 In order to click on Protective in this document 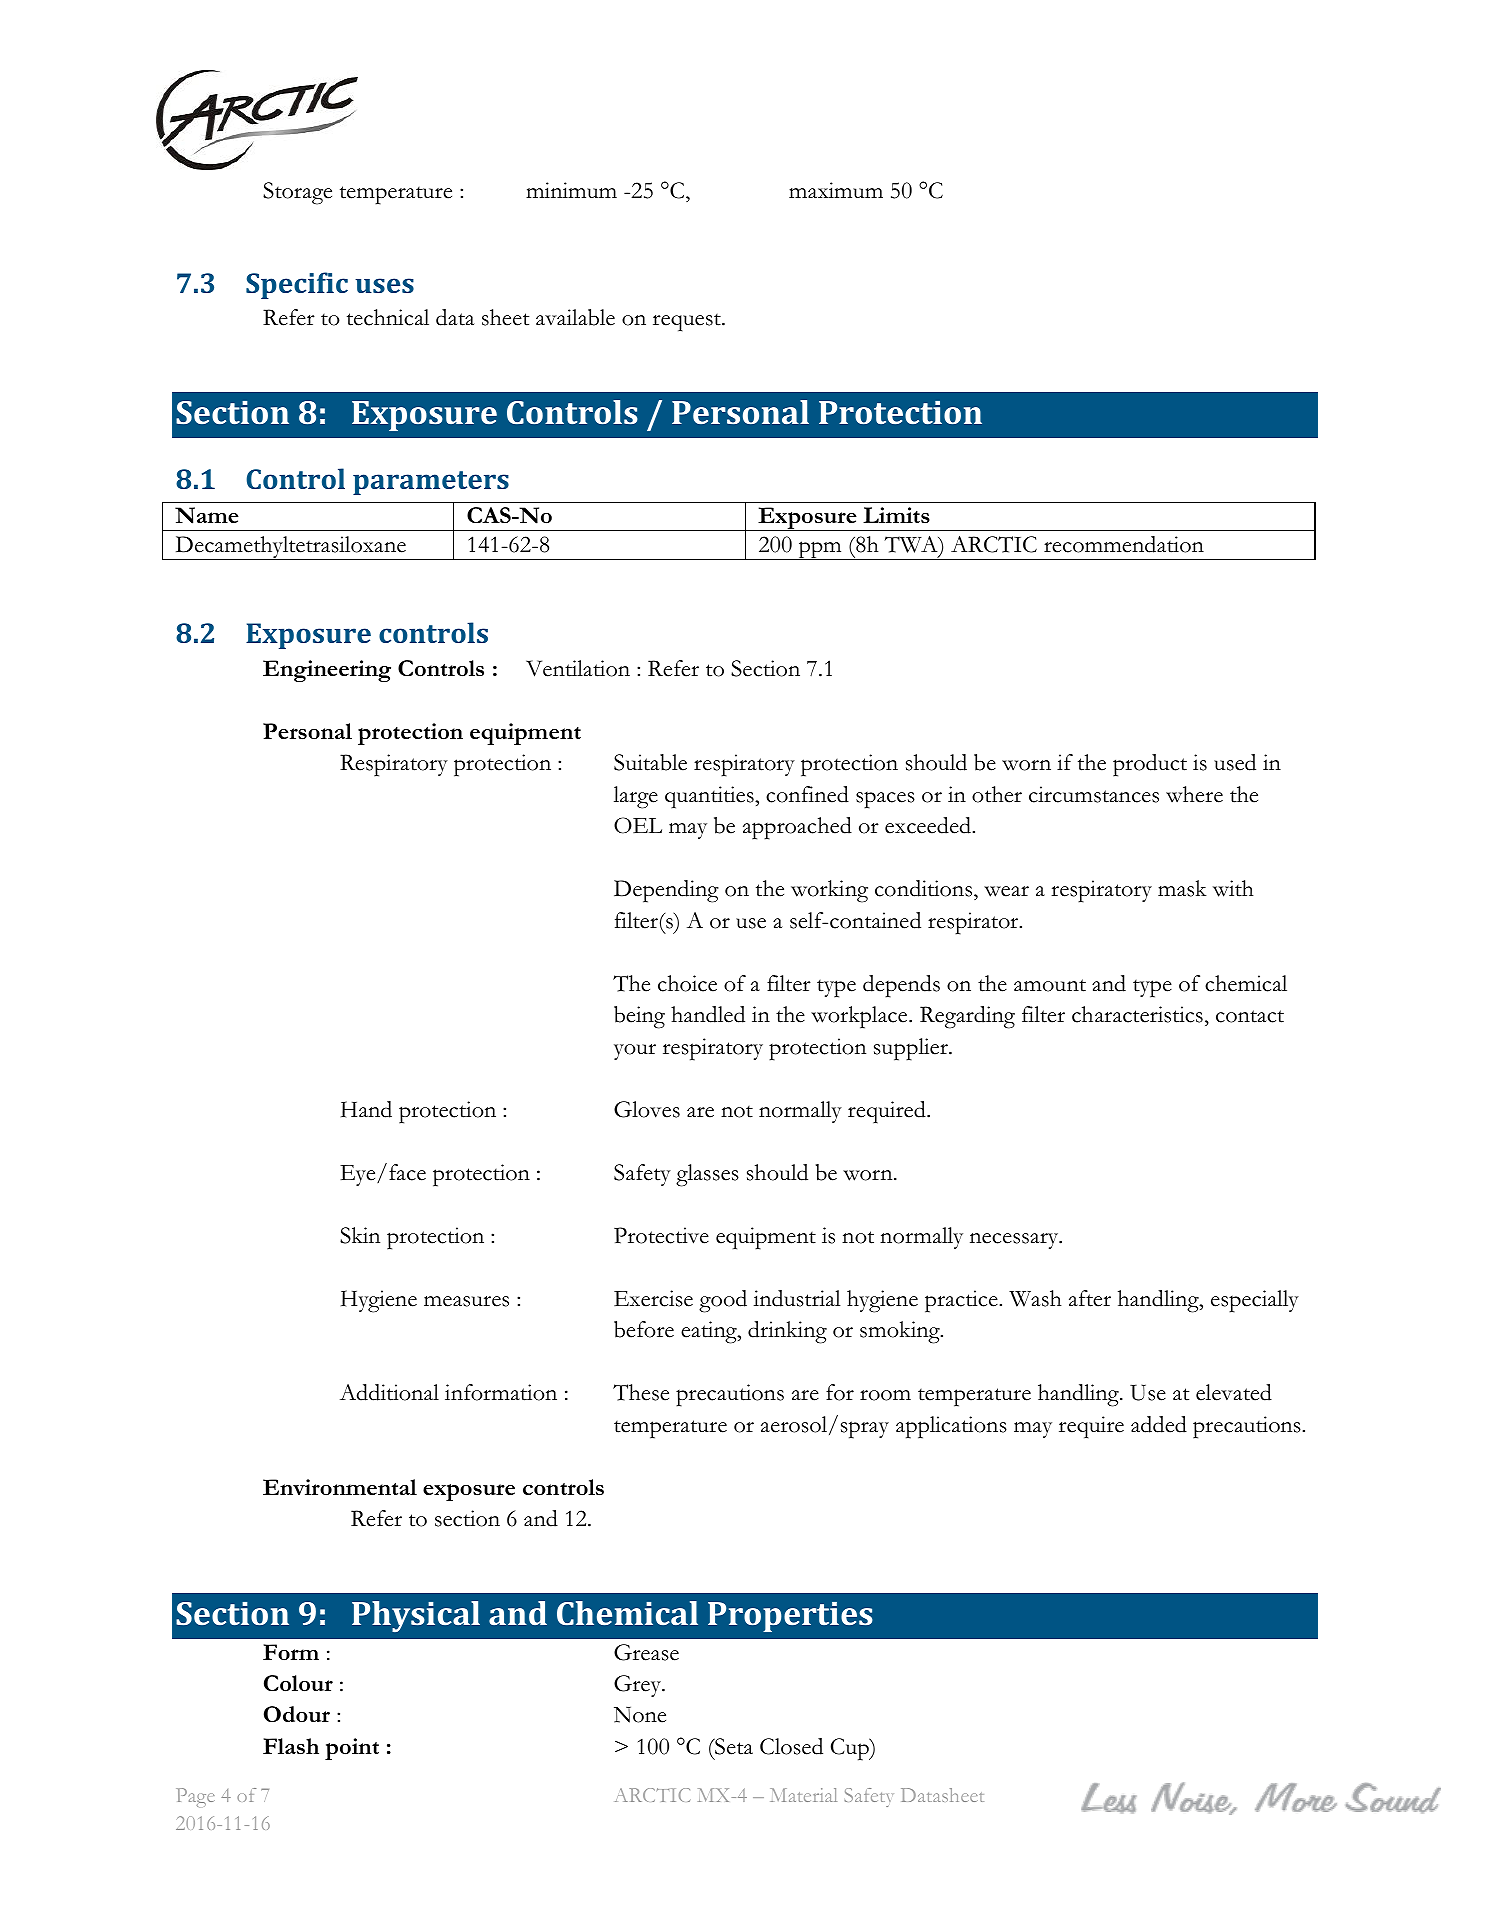, I will do `click(661, 1235)`.
